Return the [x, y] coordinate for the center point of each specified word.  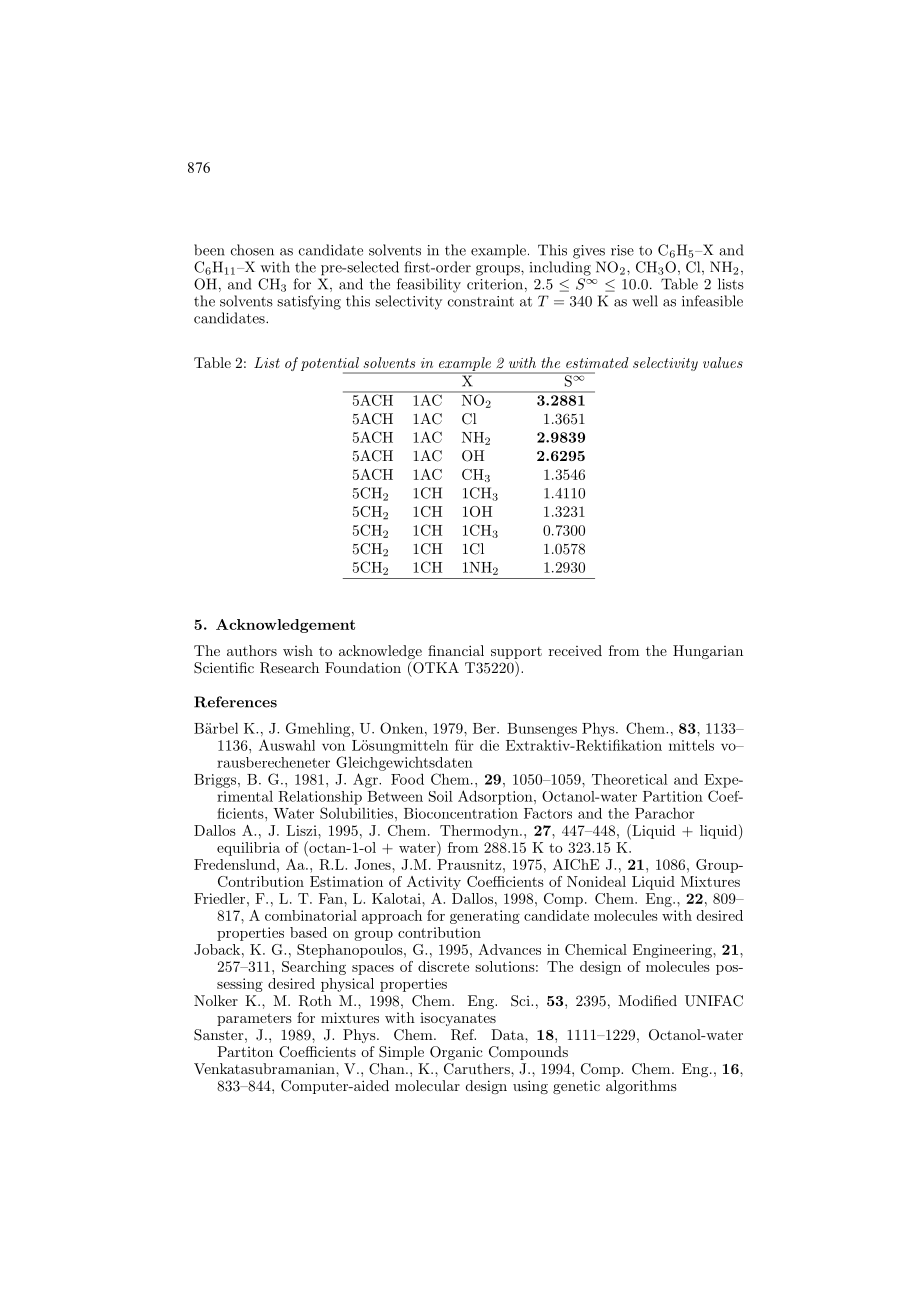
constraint [481, 301]
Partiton [245, 1051]
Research [289, 668]
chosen [252, 250]
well [645, 301]
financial [456, 650]
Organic [456, 1053]
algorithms [641, 1087]
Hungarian [708, 652]
